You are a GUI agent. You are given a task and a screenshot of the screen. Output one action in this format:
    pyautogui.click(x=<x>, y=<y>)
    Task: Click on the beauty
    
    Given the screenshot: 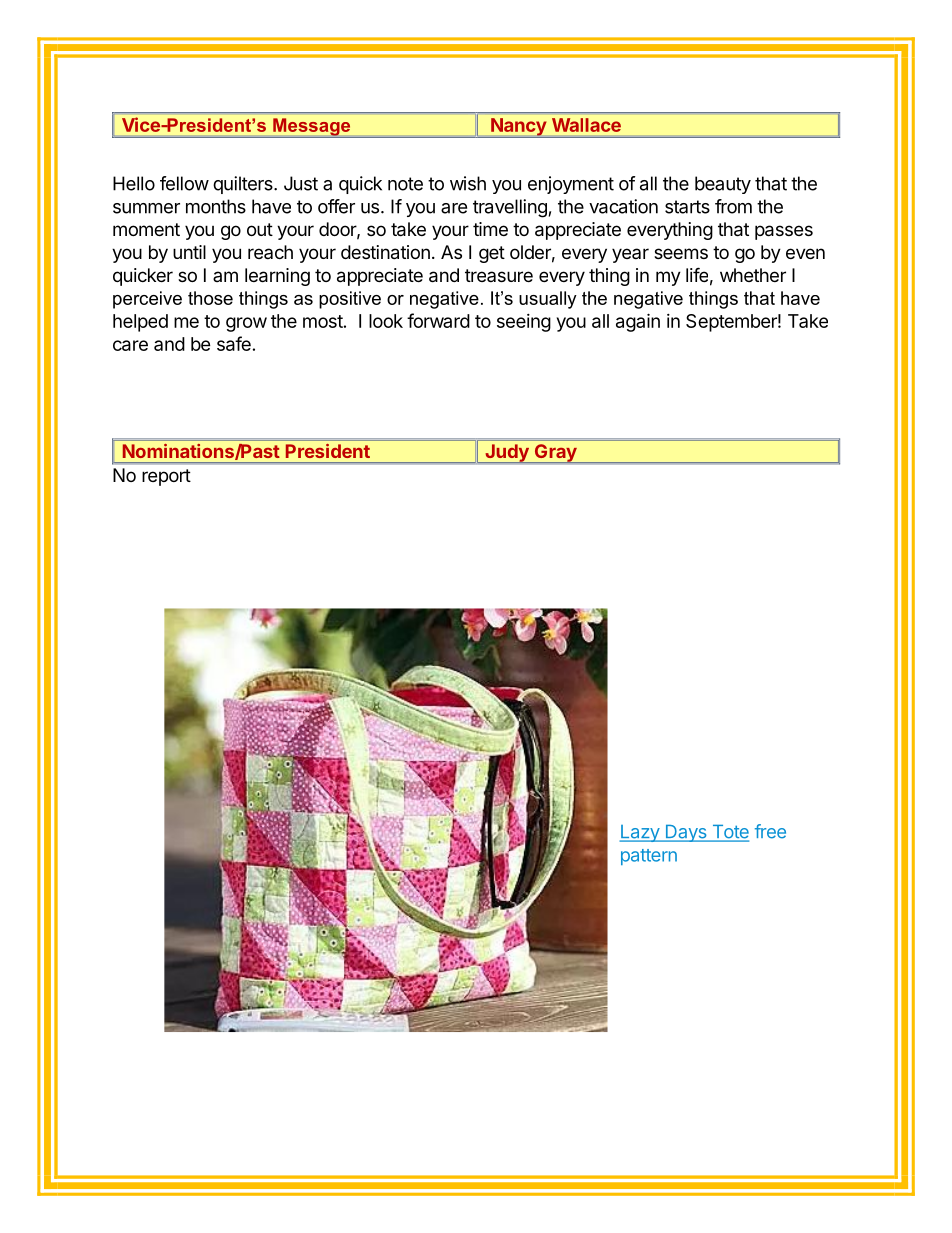 What is the action you would take?
    pyautogui.click(x=723, y=185)
